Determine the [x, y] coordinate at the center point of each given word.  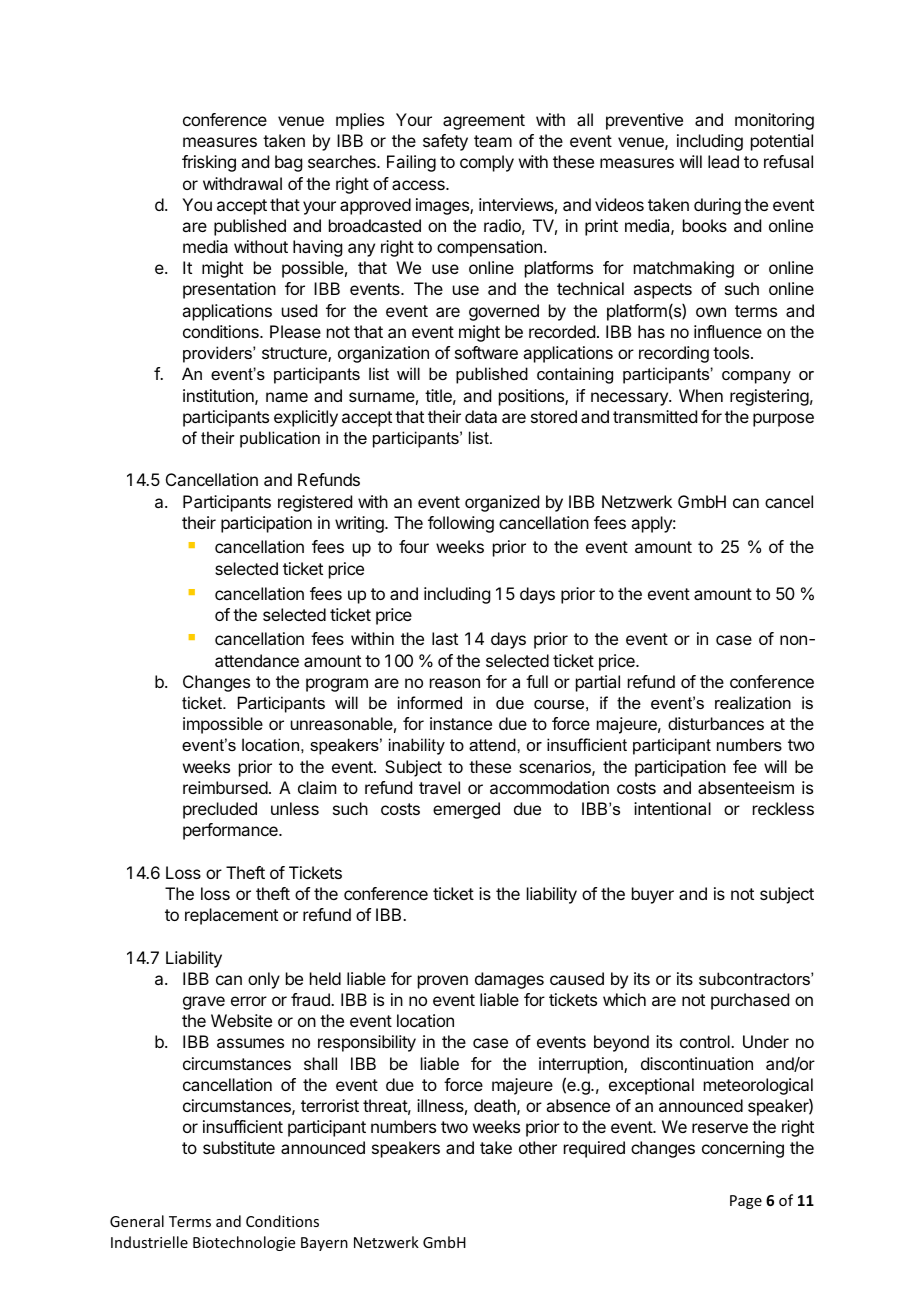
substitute [239, 1147]
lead [723, 161]
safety [445, 142]
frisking [209, 163]
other [538, 1147]
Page [746, 1202]
